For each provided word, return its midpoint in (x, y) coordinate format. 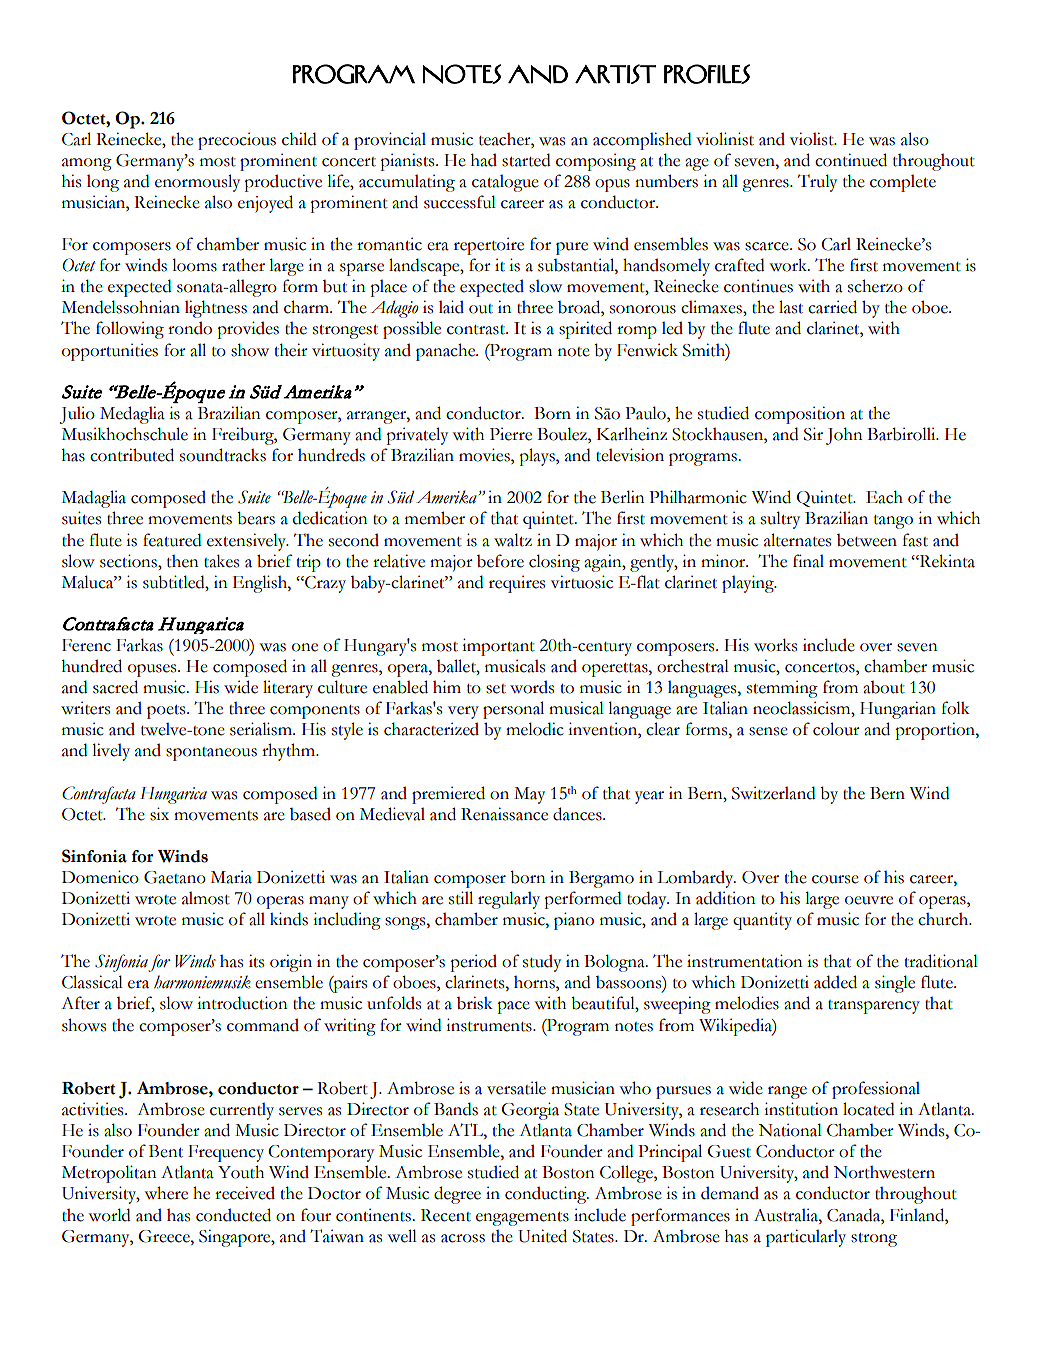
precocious (237, 141)
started (526, 160)
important (498, 647)
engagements (522, 1219)
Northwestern (884, 1172)
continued (851, 160)
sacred (115, 687)
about (884, 687)
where (166, 1193)
